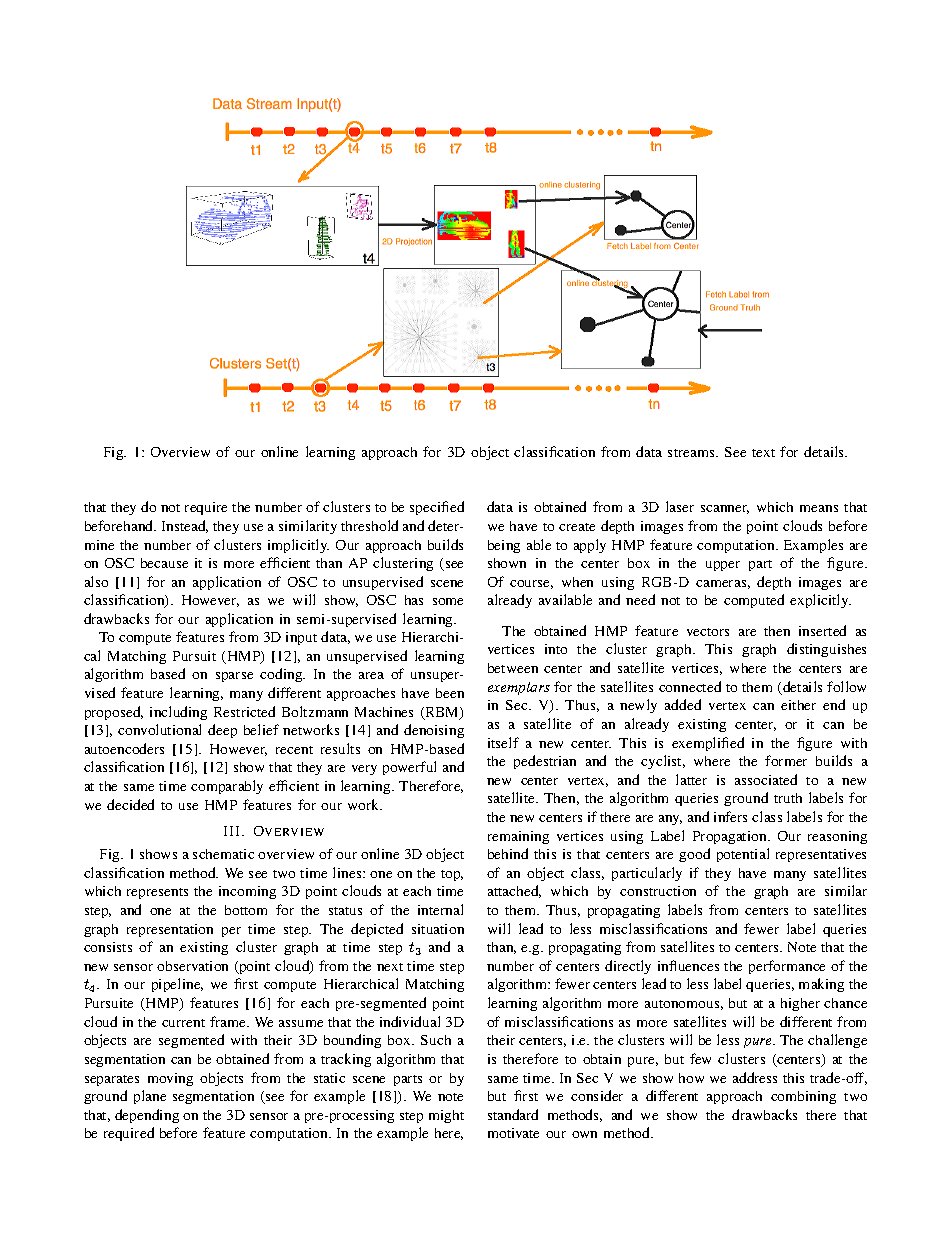 Image resolution: width=952 pixels, height=1233 pixels. Describe the element at coordinates (440, 909) in the image. I see `internal` at that location.
